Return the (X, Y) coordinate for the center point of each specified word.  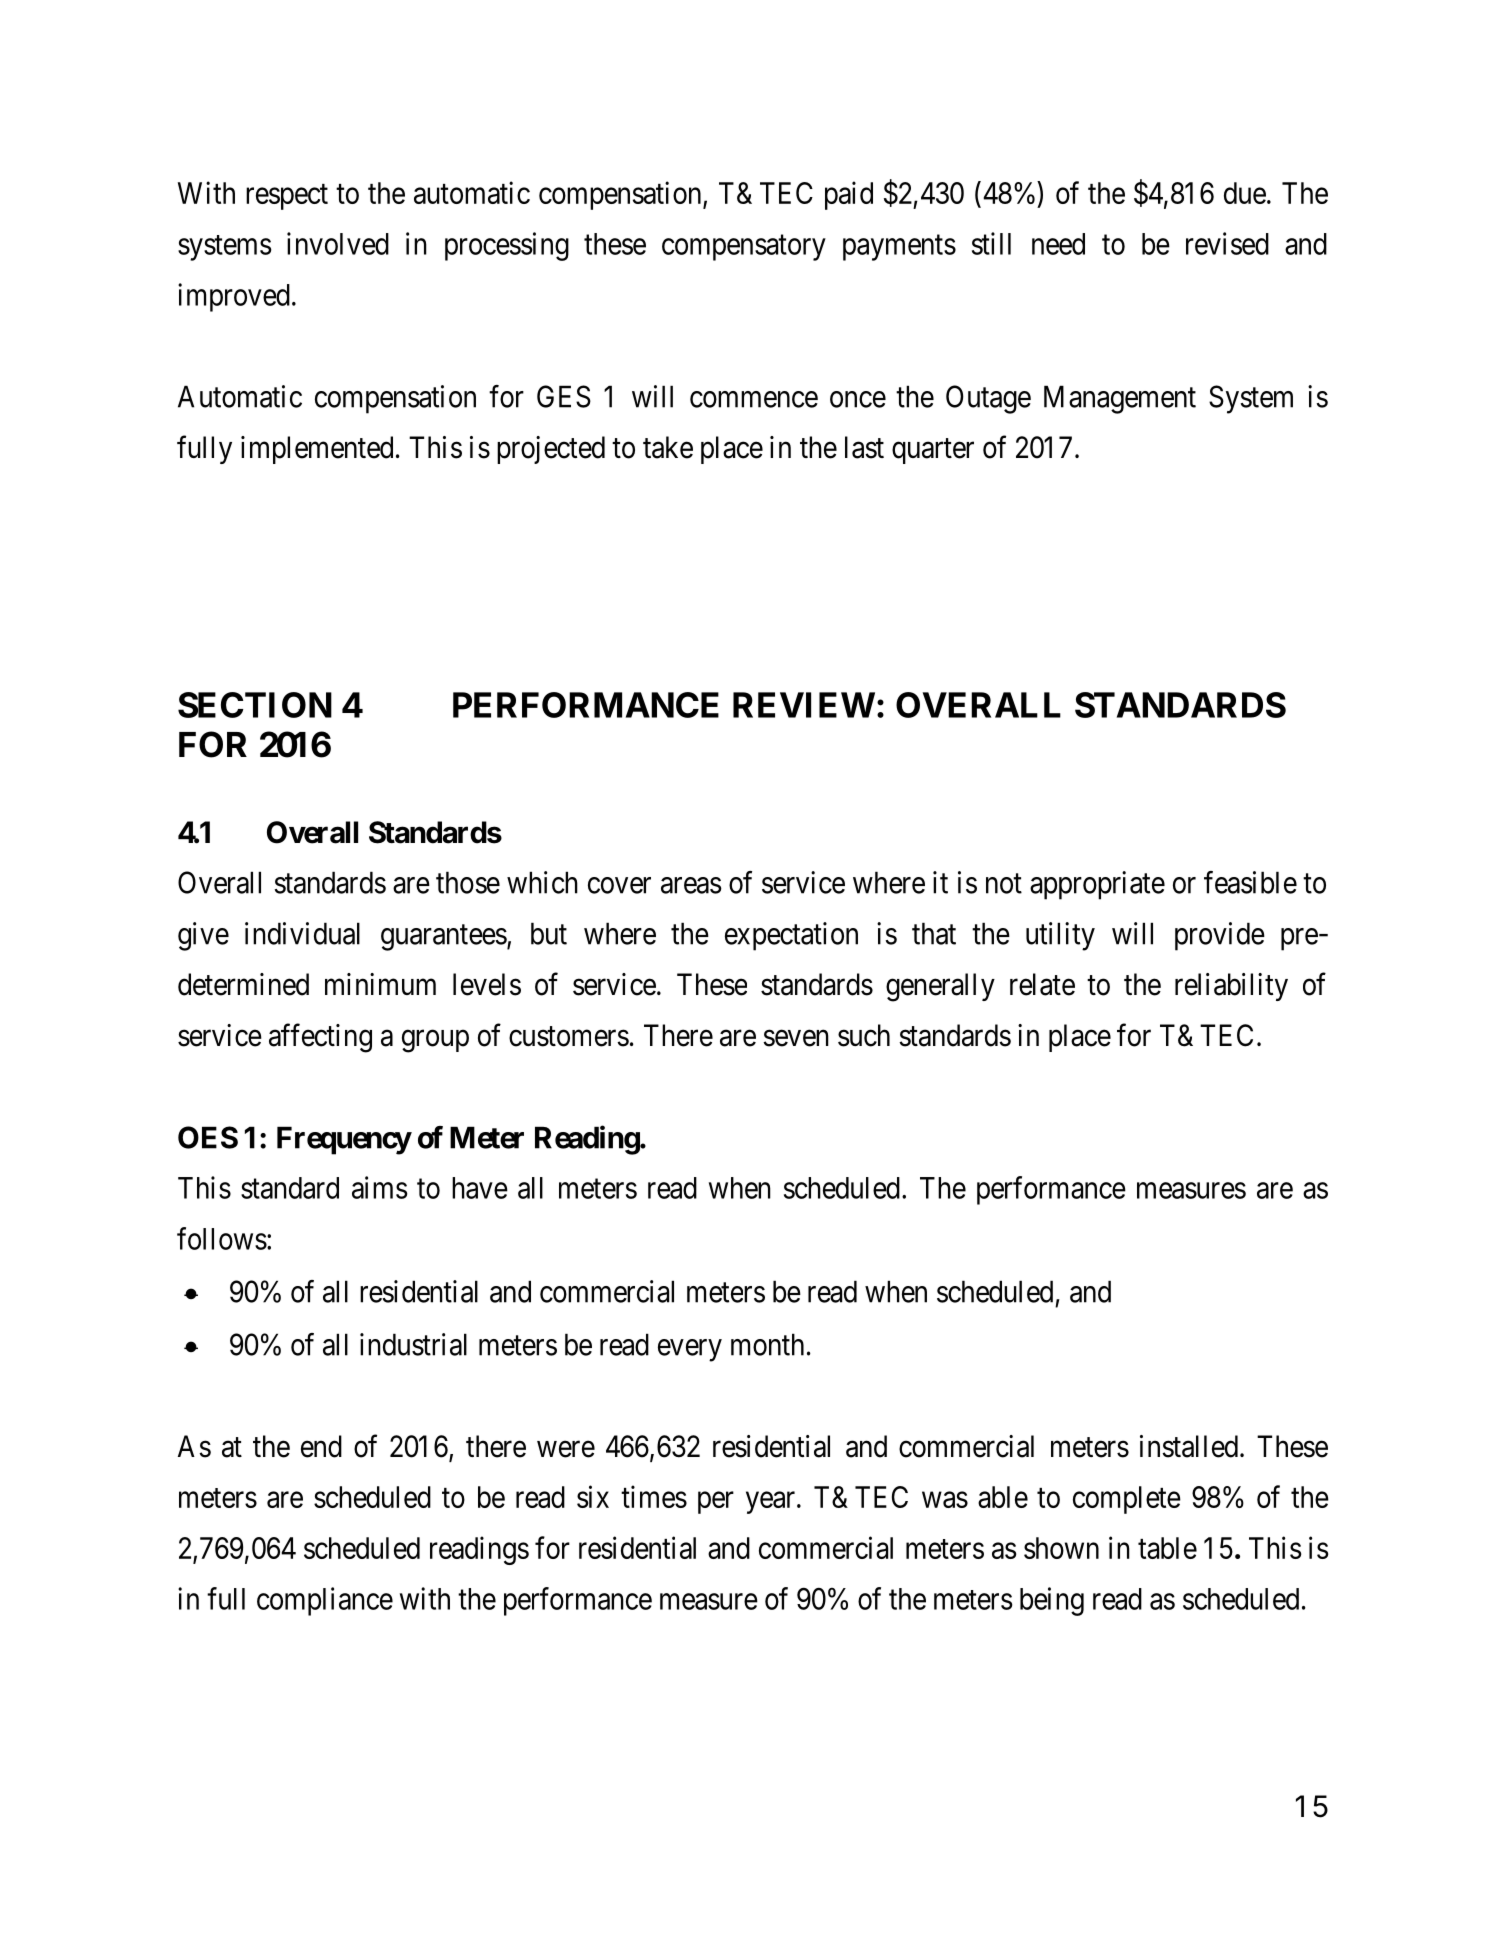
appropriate (1097, 885)
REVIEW (804, 705)
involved (338, 243)
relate (1042, 984)
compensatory (744, 248)
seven (796, 1038)
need (1058, 244)
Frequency (344, 1140)
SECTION (255, 705)
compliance (325, 1601)
